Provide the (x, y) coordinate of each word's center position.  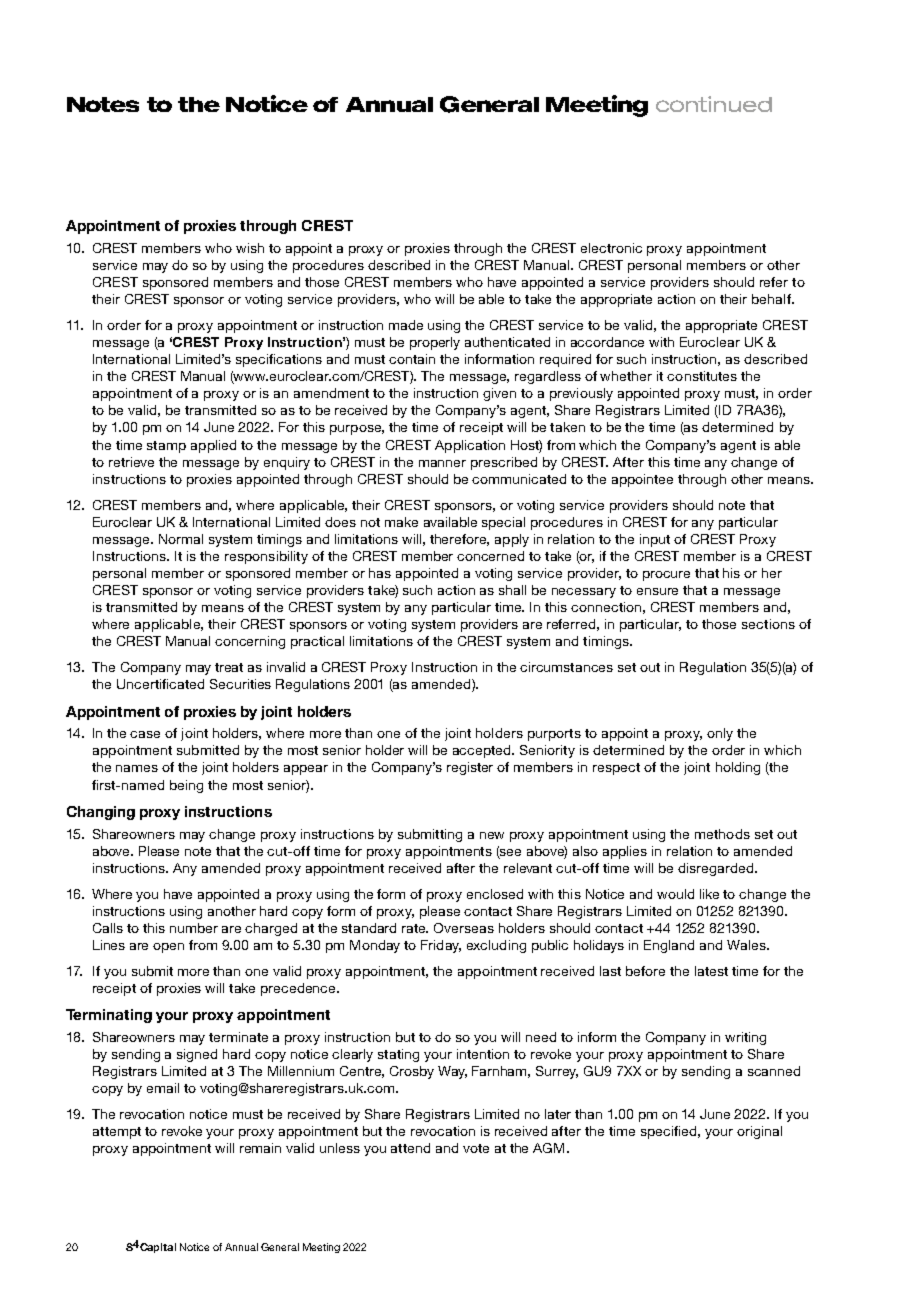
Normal (181, 539)
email (163, 1088)
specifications (279, 360)
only (720, 734)
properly (435, 343)
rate (415, 928)
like (709, 894)
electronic (611, 248)
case (145, 734)
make (401, 522)
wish (250, 248)
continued (714, 104)
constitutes (702, 376)
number (194, 928)
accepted (483, 751)
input (655, 540)
